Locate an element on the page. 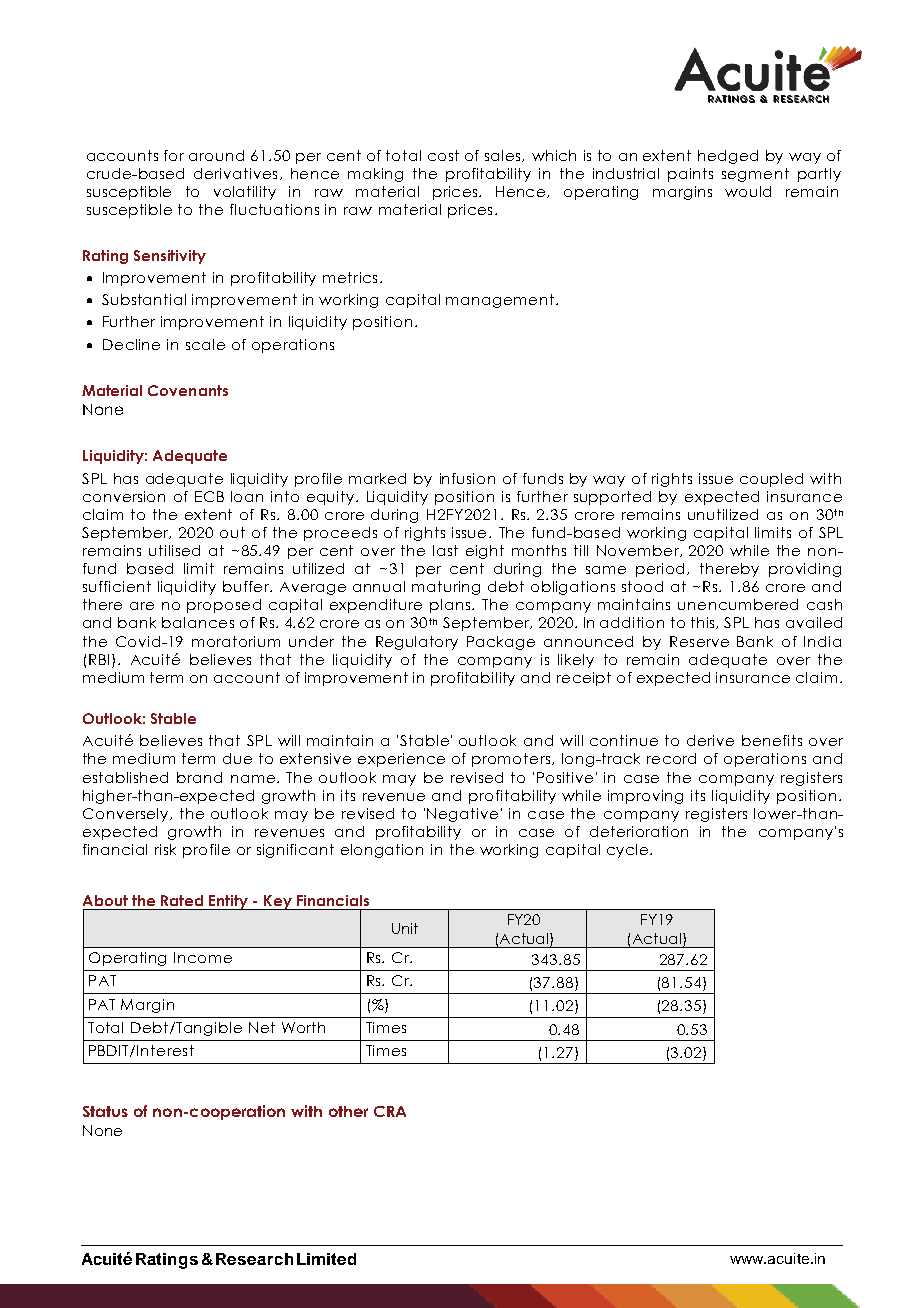 The height and width of the page is (1308, 924). infusion is located at coordinates (467, 478).
